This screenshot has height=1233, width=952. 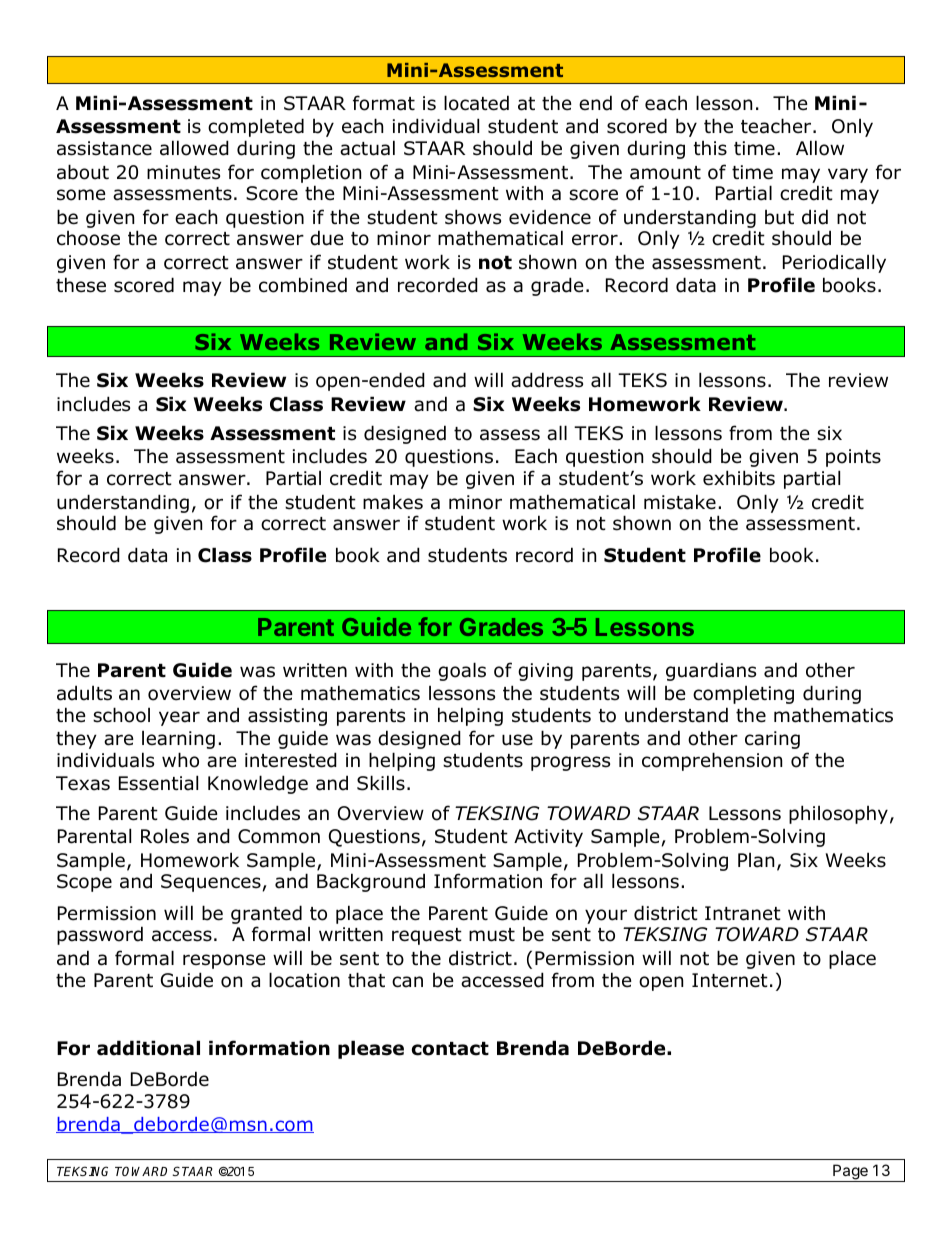 What do you see at coordinates (850, 1173) in the screenshot?
I see `Page` at bounding box center [850, 1173].
